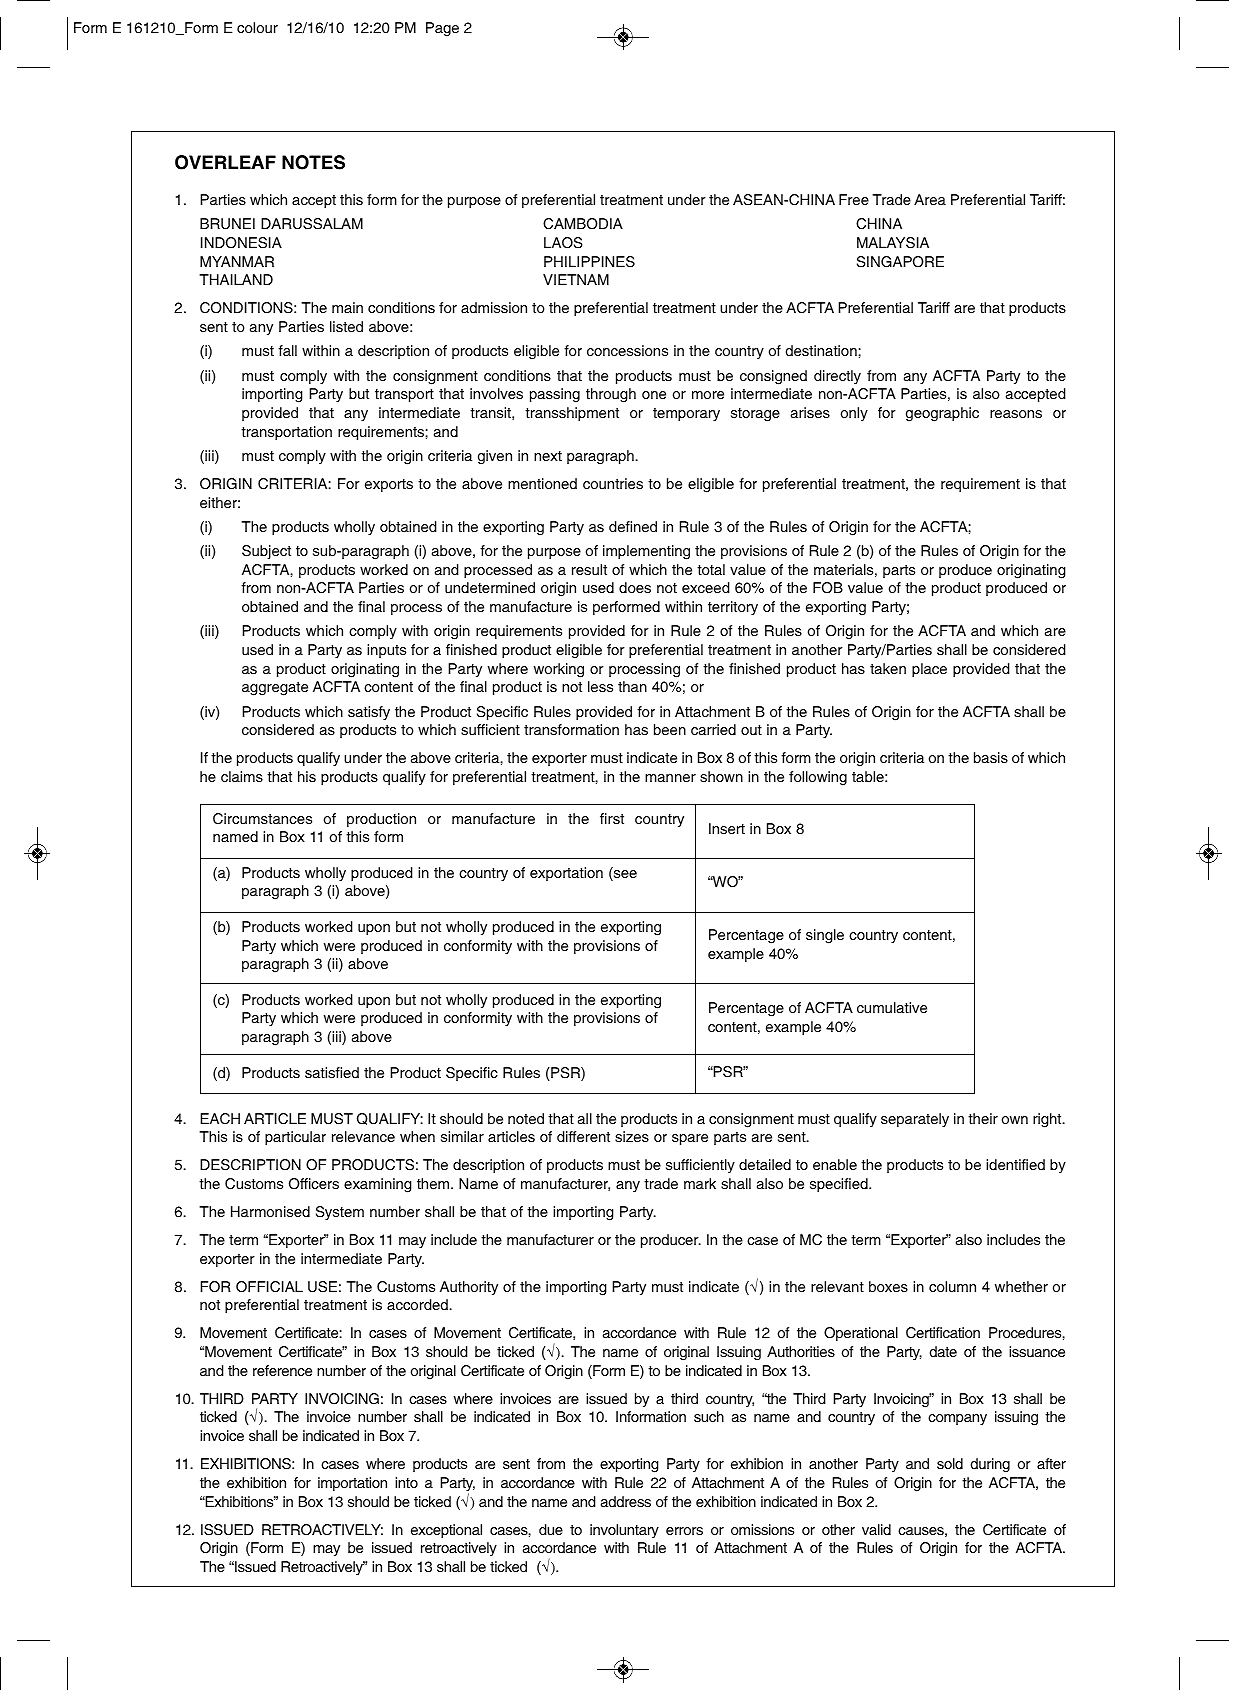  I want to click on manner, so click(670, 778).
